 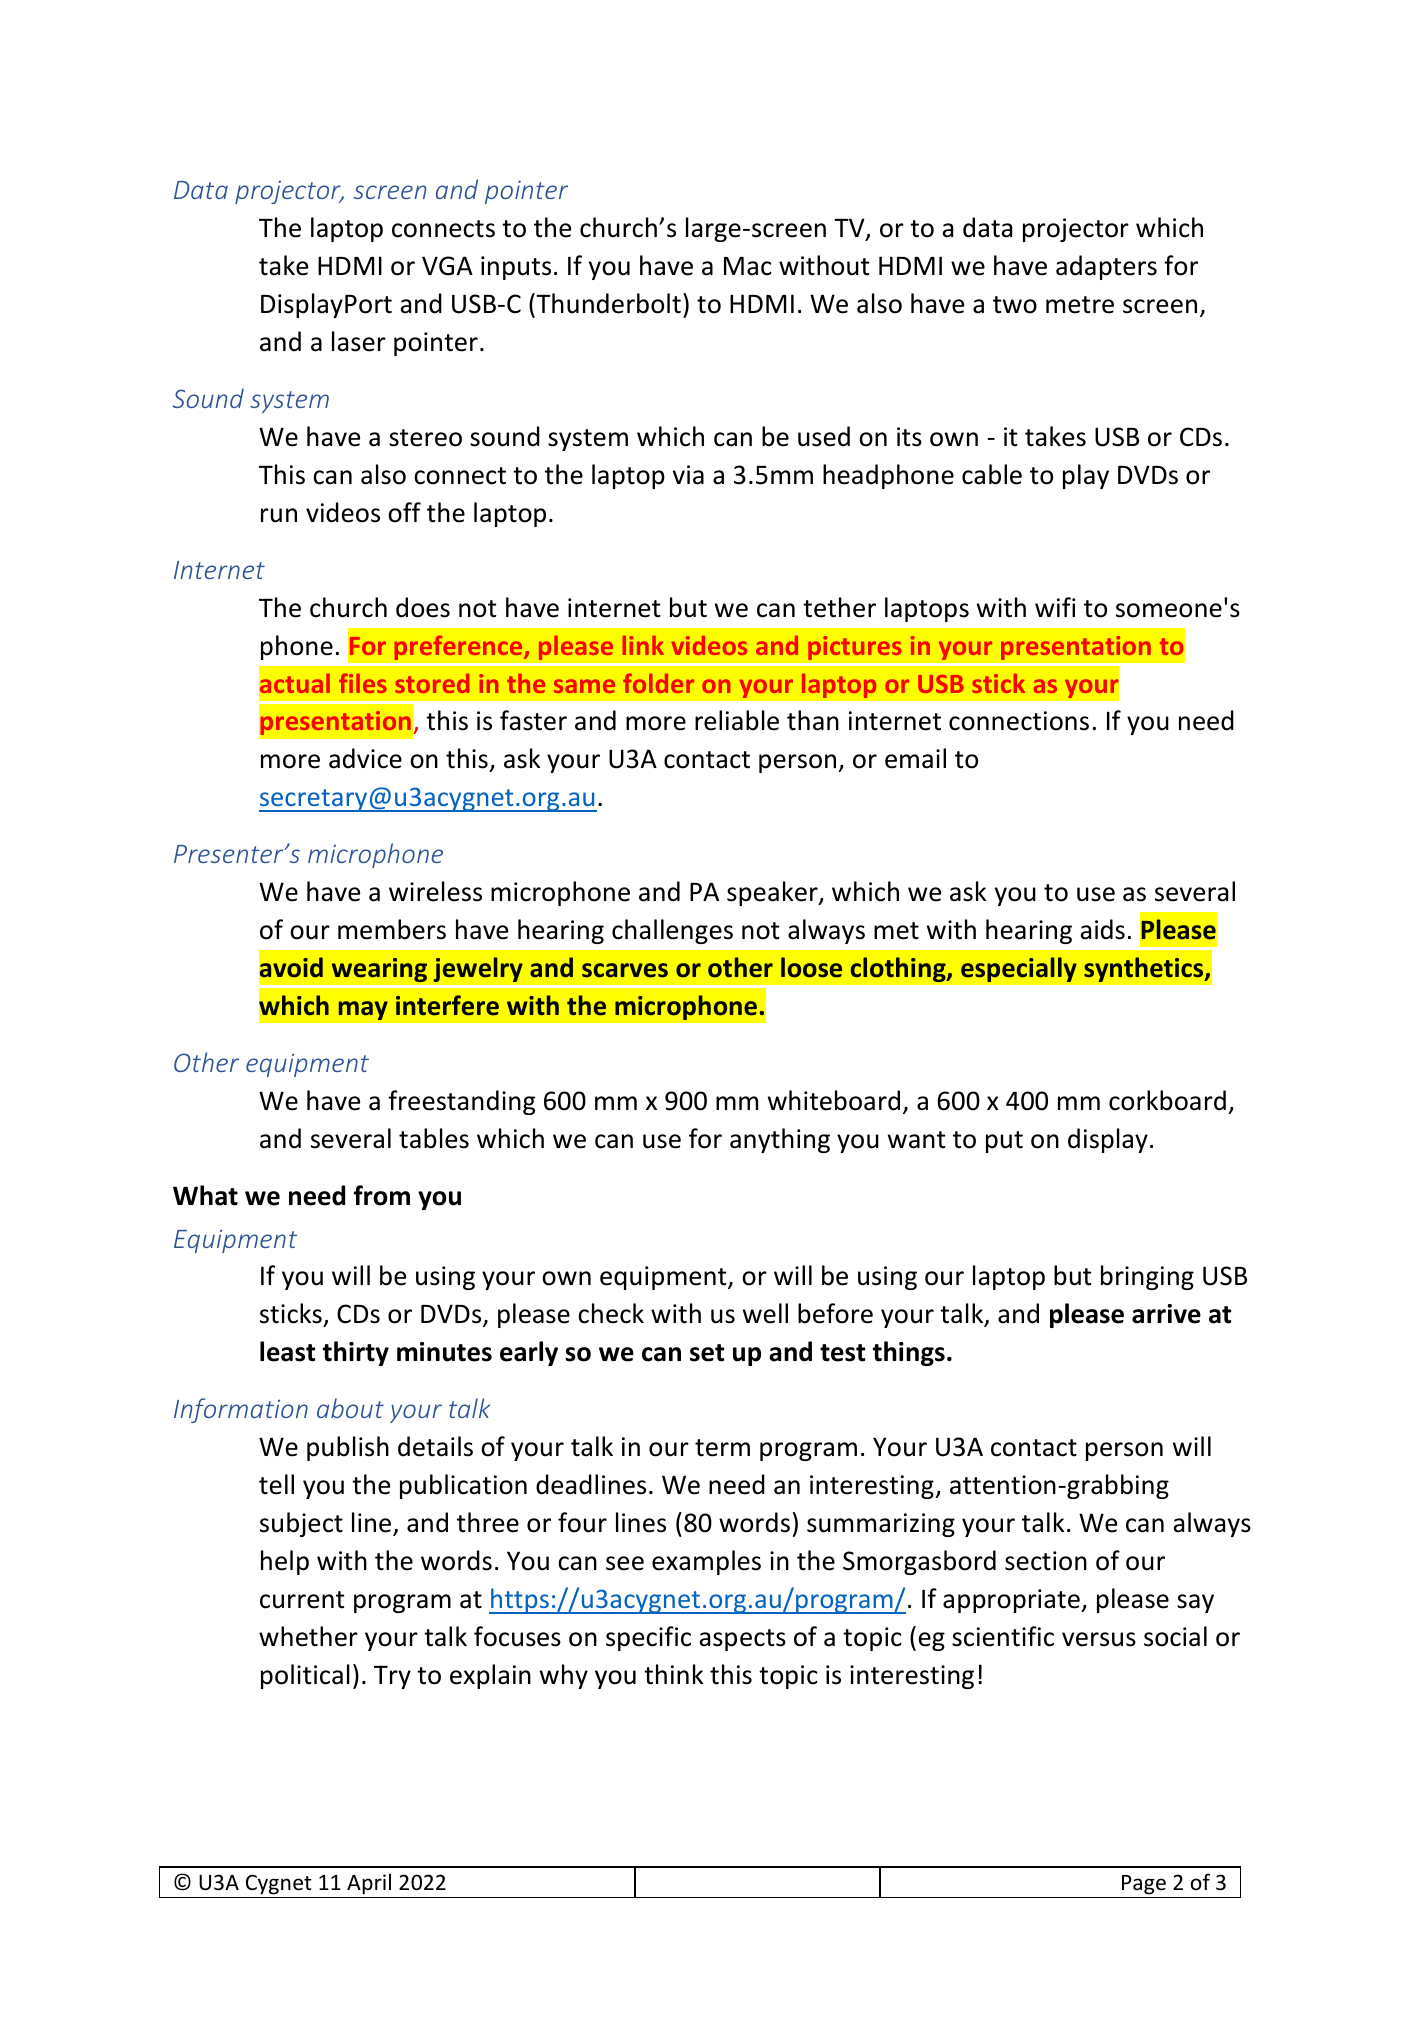 What do you see at coordinates (1055, 607) in the screenshot?
I see `wifi` at bounding box center [1055, 607].
